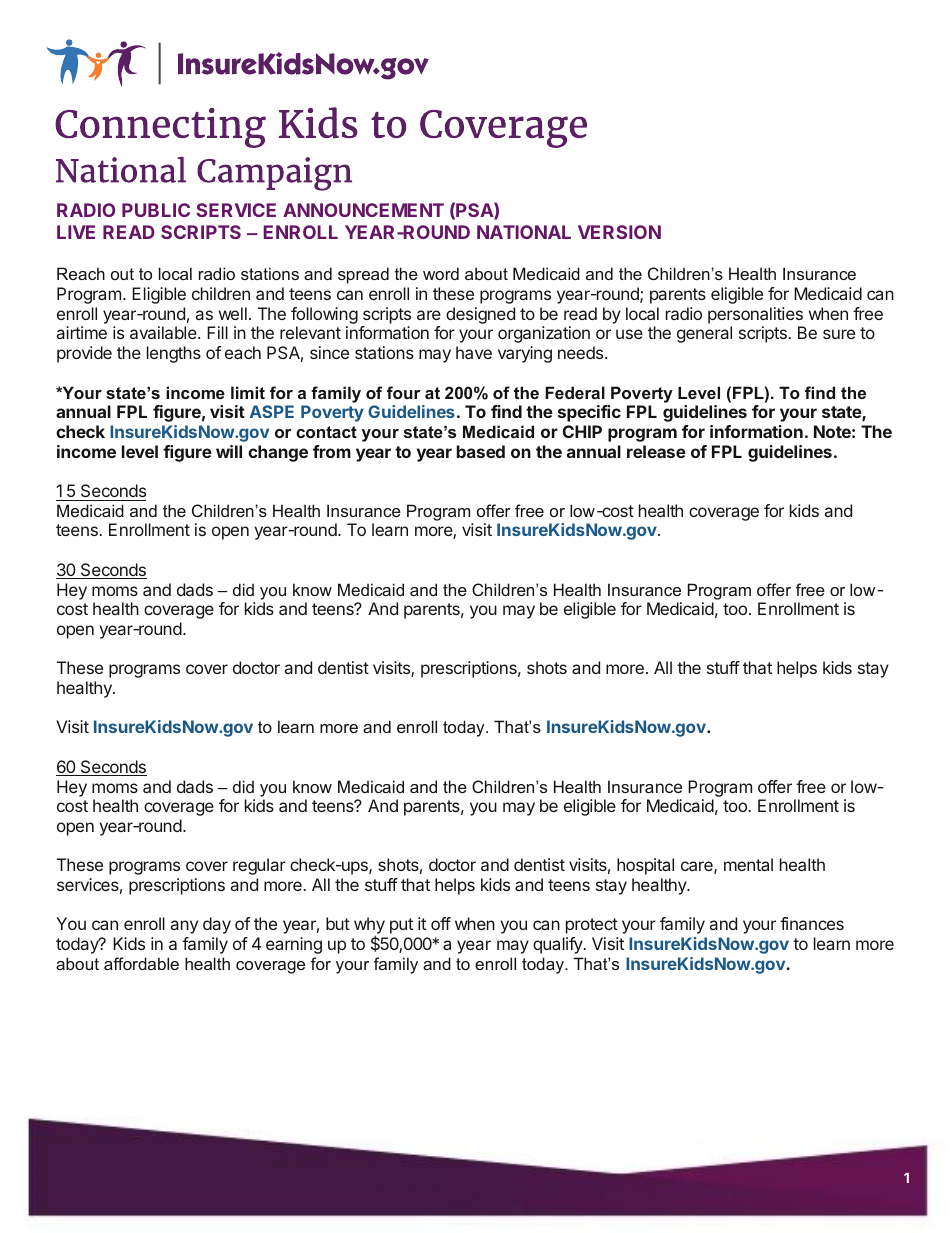 This screenshot has height=1233, width=952. I want to click on will, so click(229, 451).
